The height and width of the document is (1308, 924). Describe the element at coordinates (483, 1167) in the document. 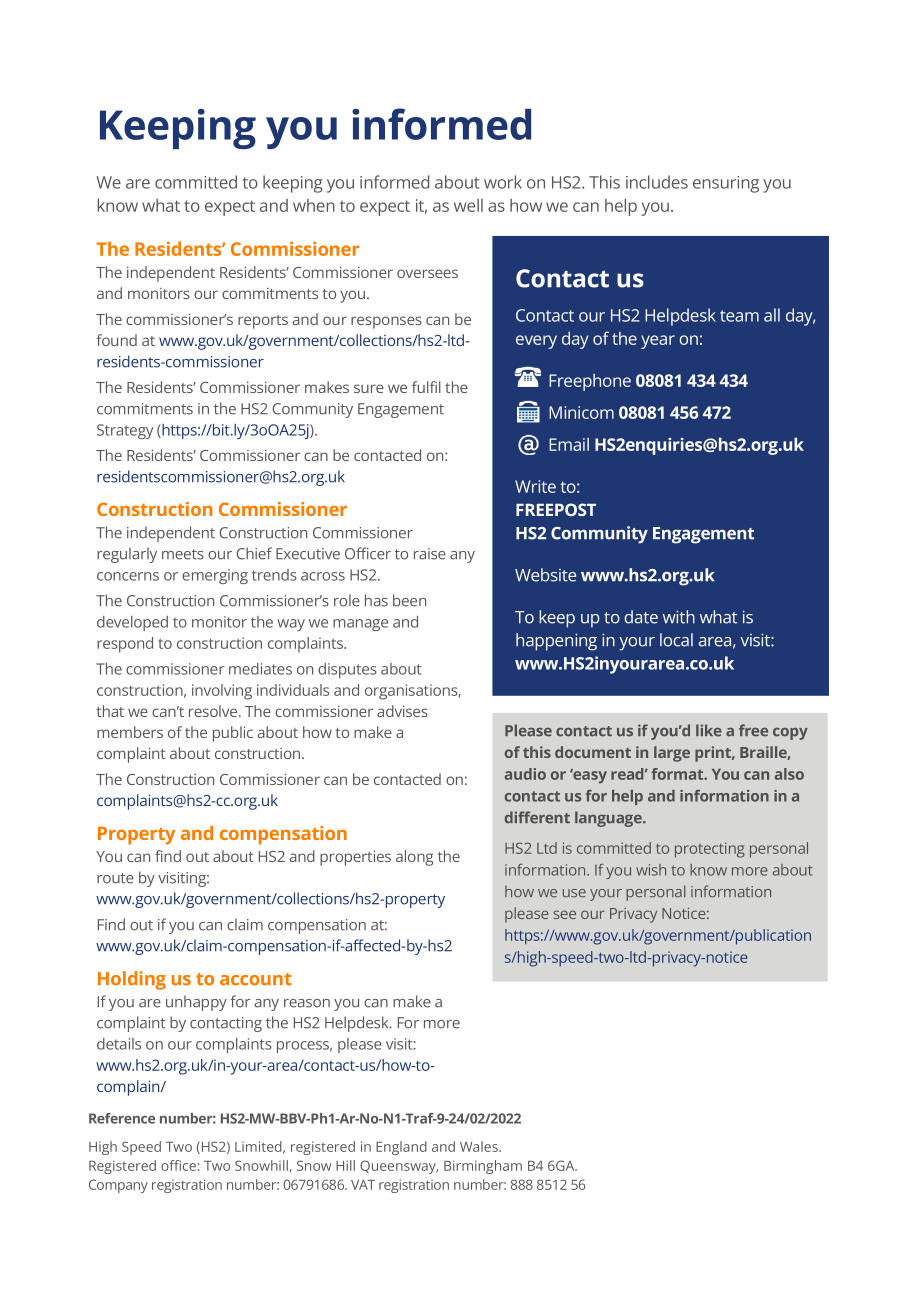

I see `Birmingham` at that location.
